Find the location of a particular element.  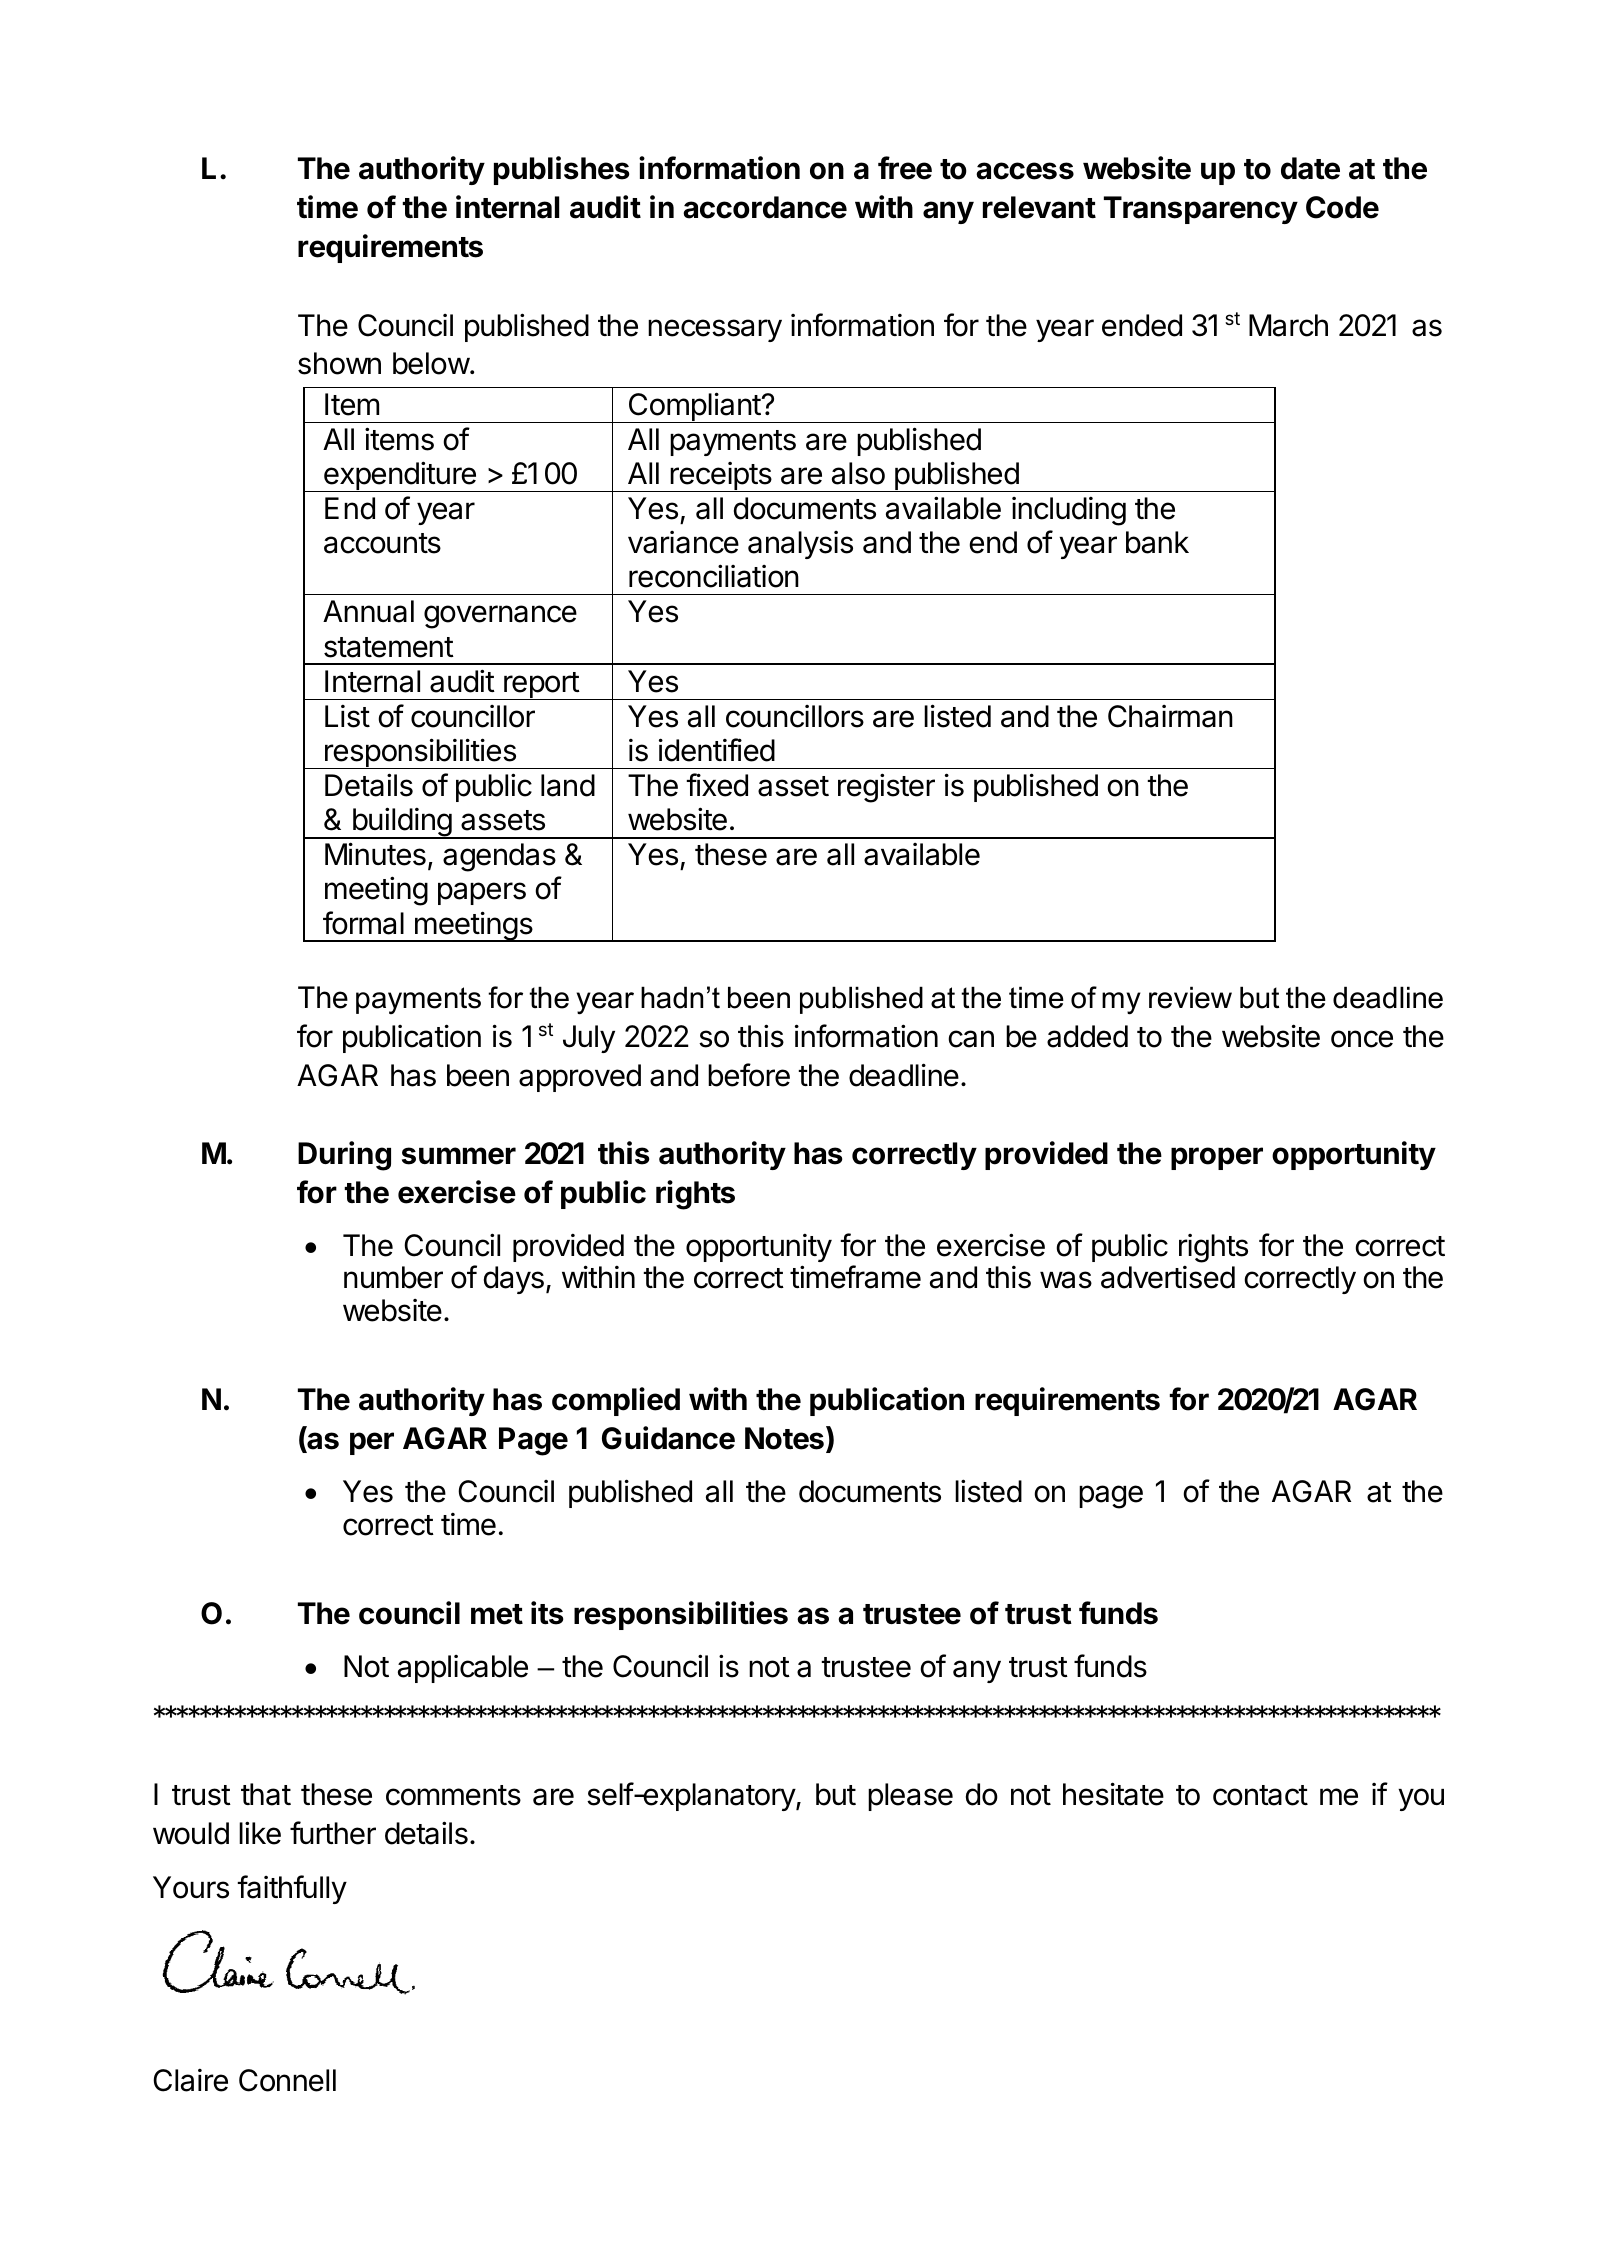

proper is located at coordinates (1217, 1158).
